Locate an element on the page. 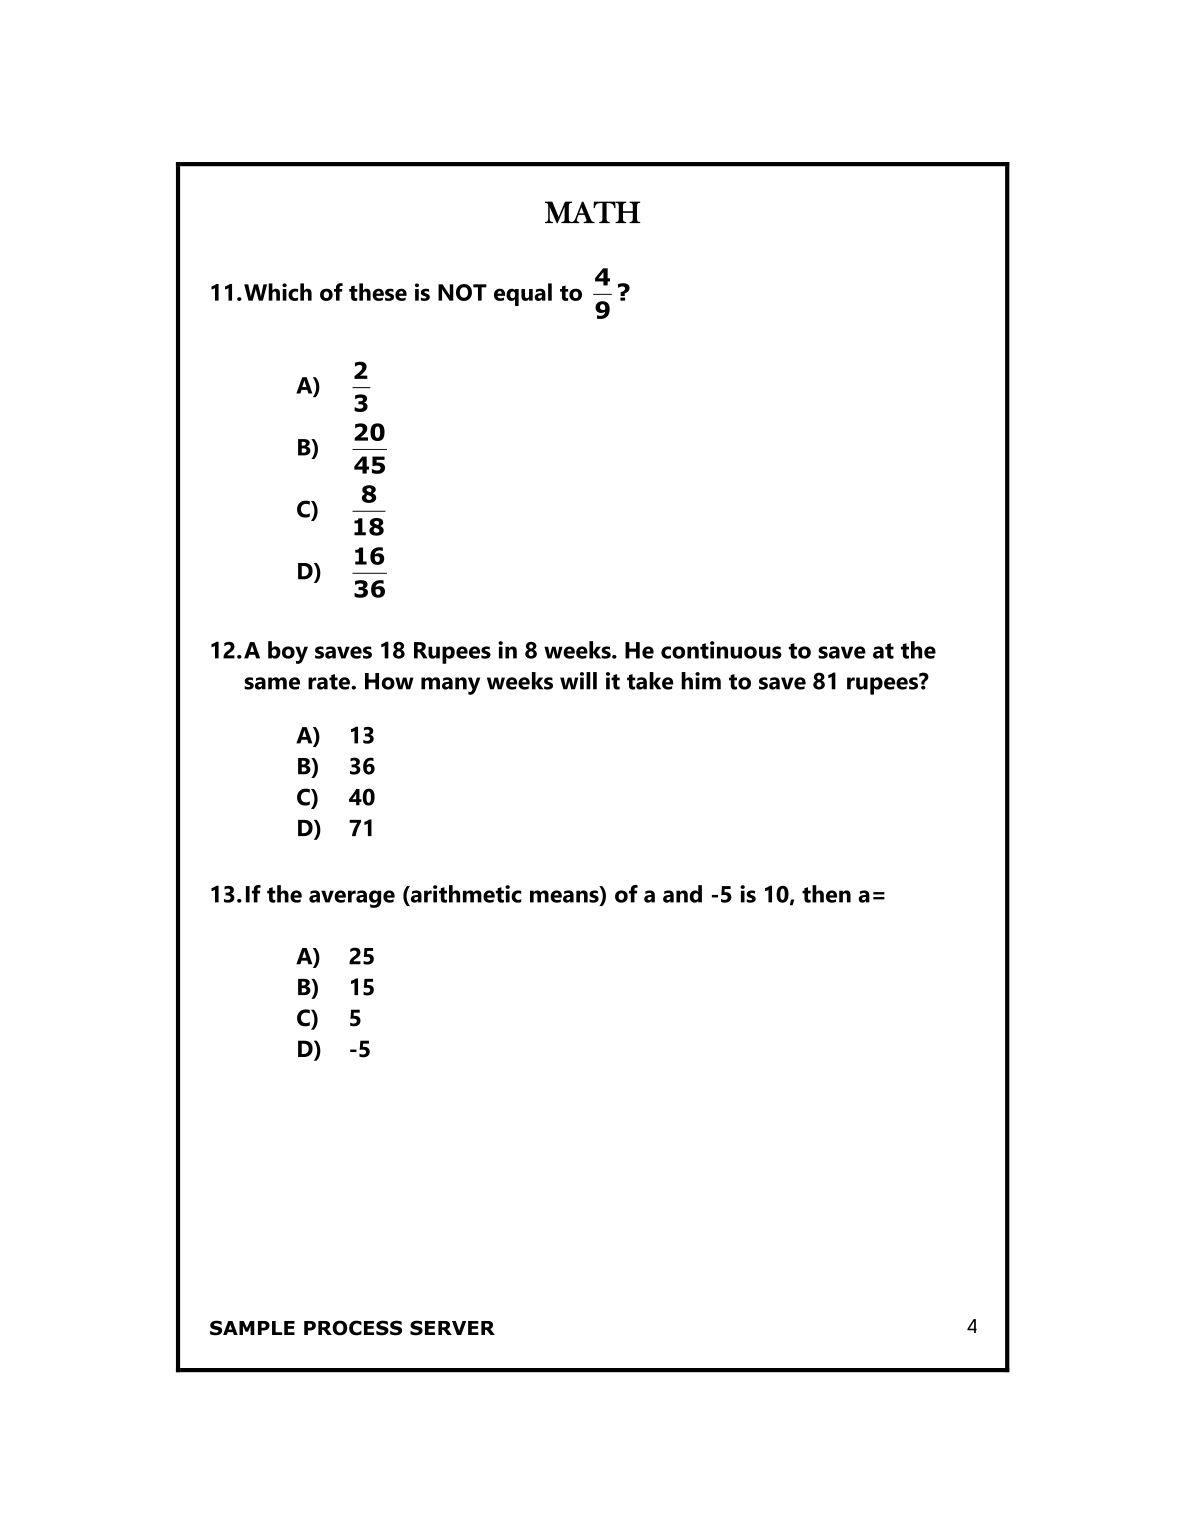  SAMPLE is located at coordinates (252, 1328).
